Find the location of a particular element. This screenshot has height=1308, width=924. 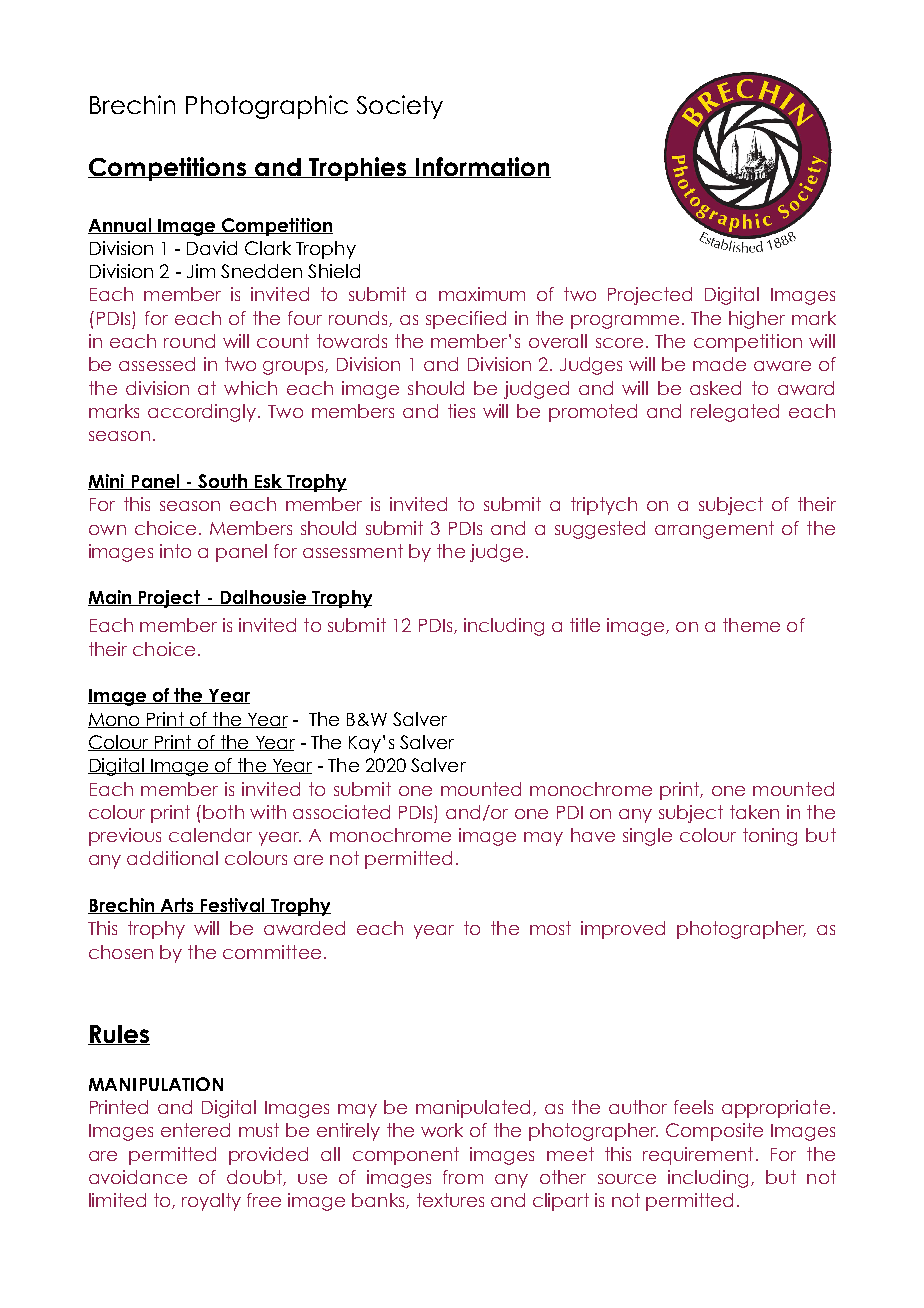

from is located at coordinates (463, 1177).
